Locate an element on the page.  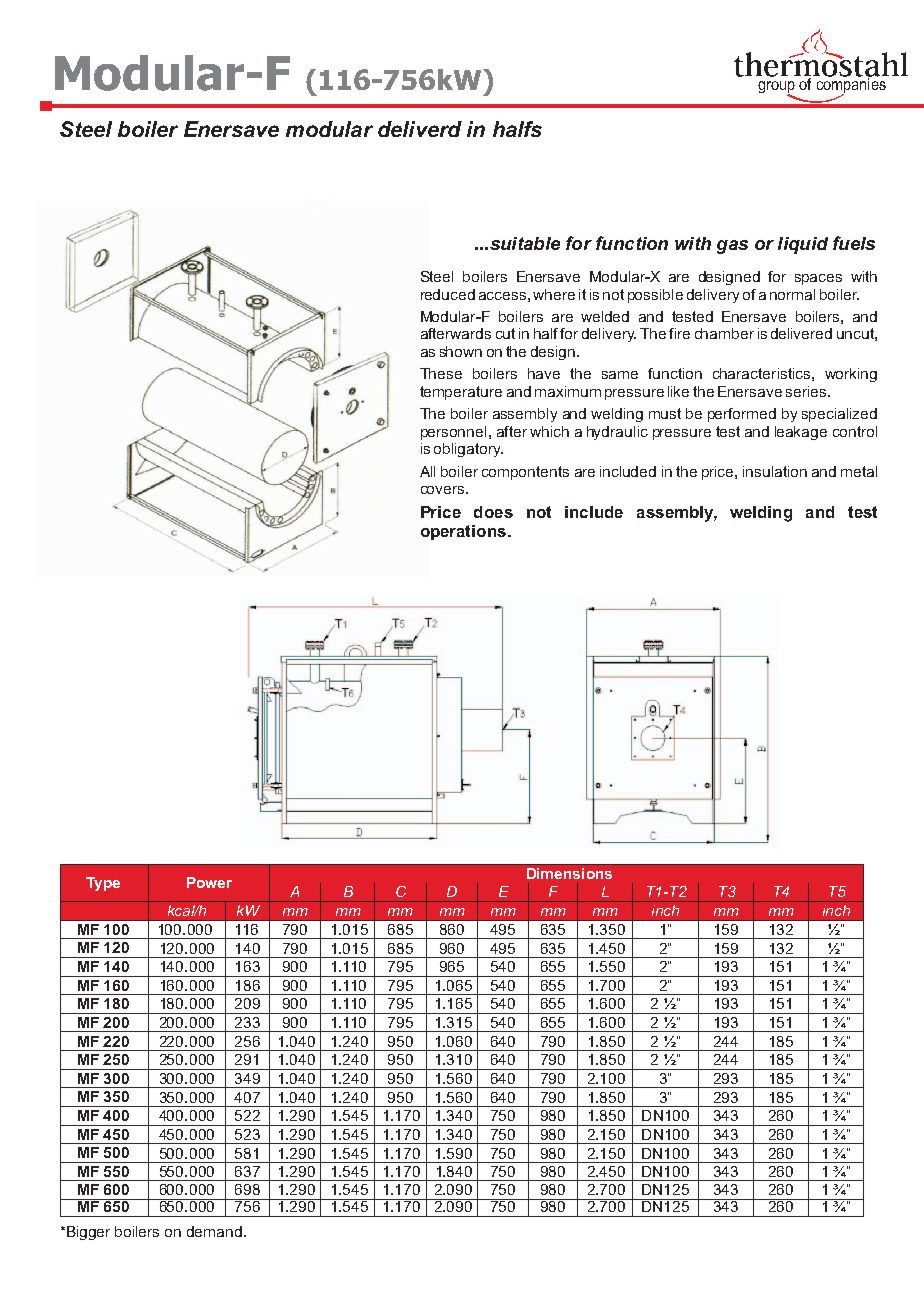
Type is located at coordinates (103, 884).
